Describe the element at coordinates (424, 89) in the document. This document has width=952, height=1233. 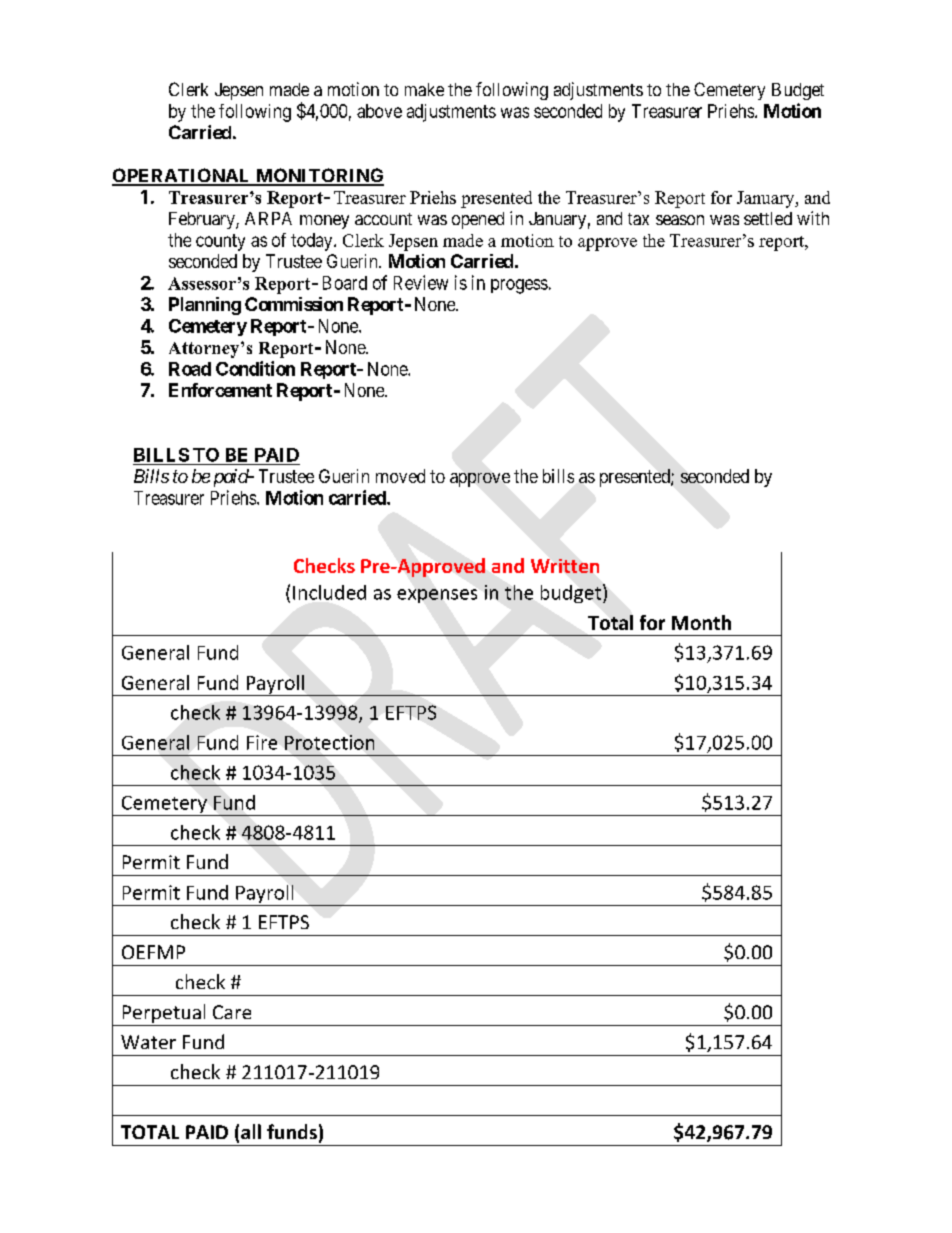
I see `make` at that location.
